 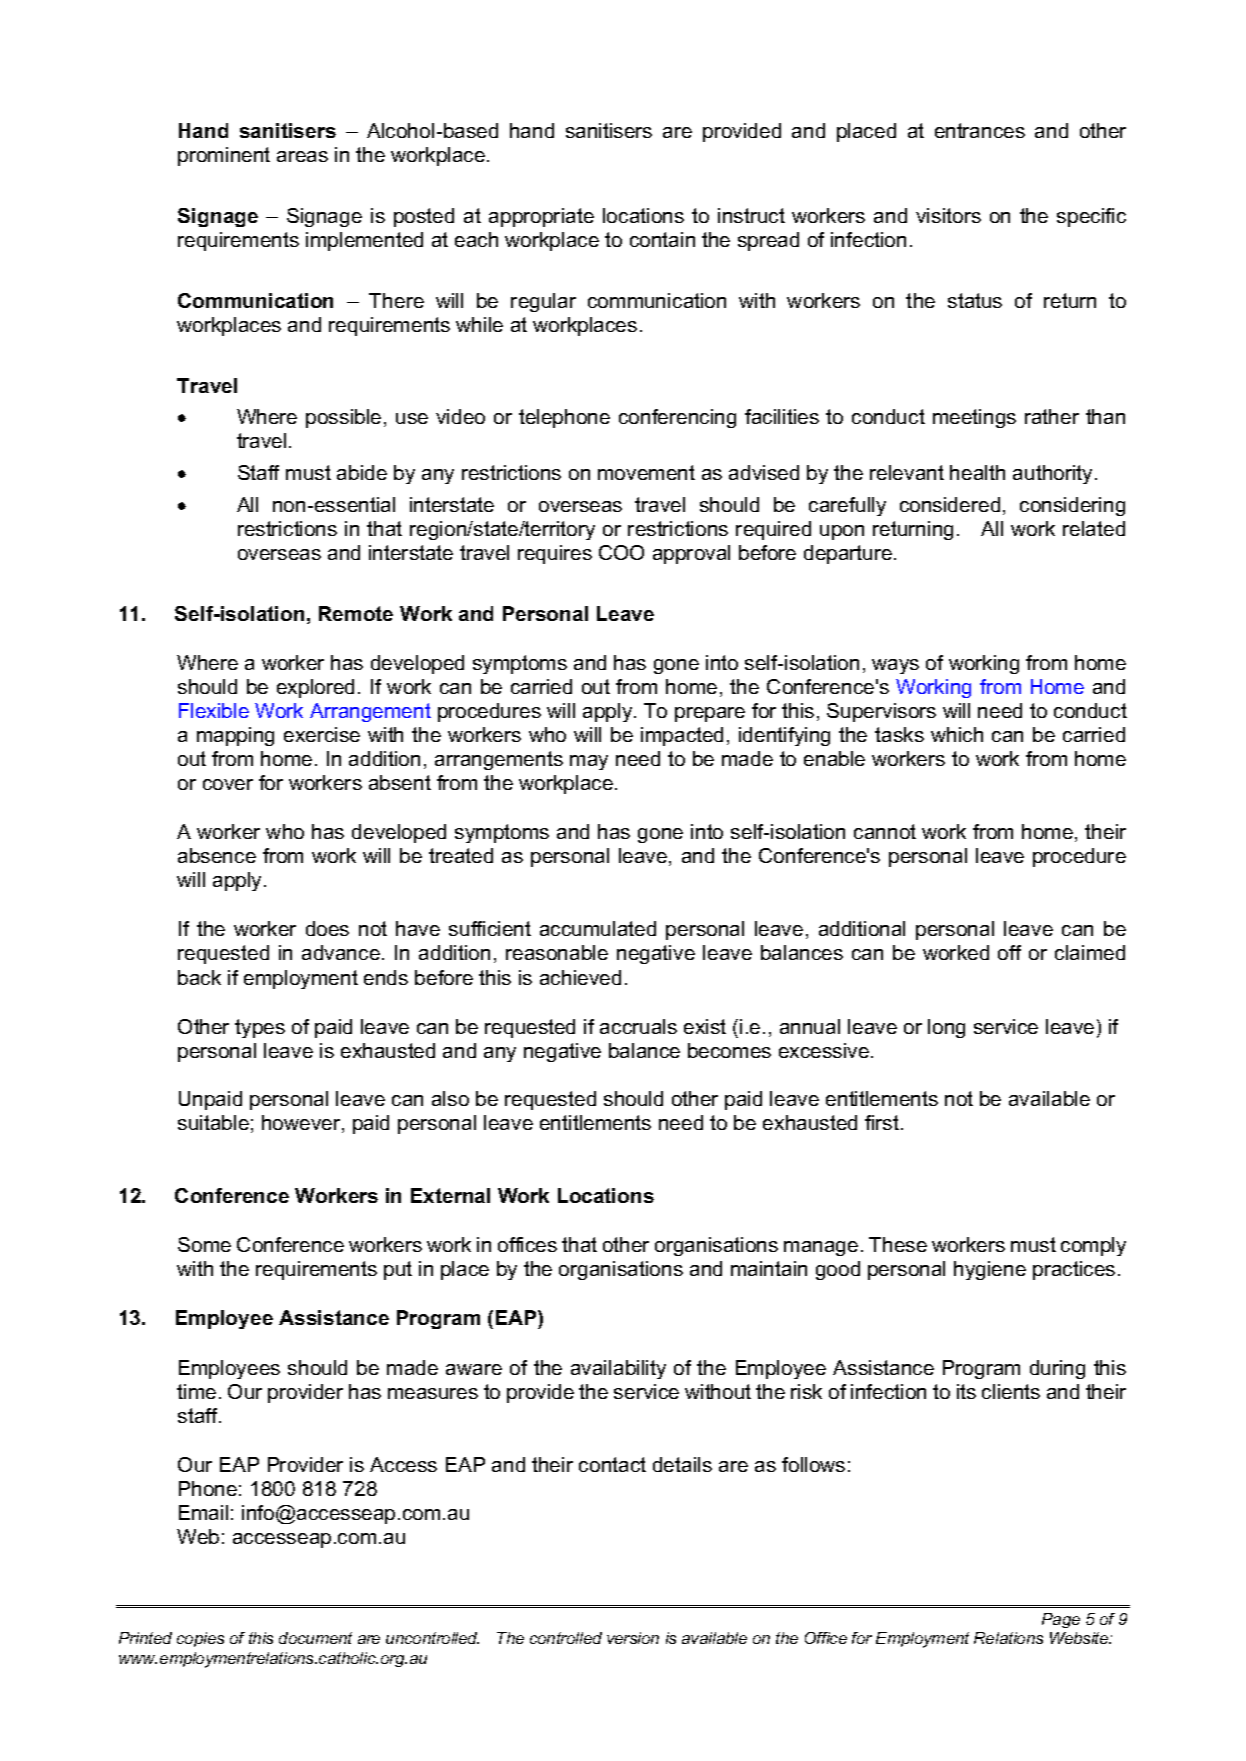 I want to click on entrances, so click(x=980, y=130).
